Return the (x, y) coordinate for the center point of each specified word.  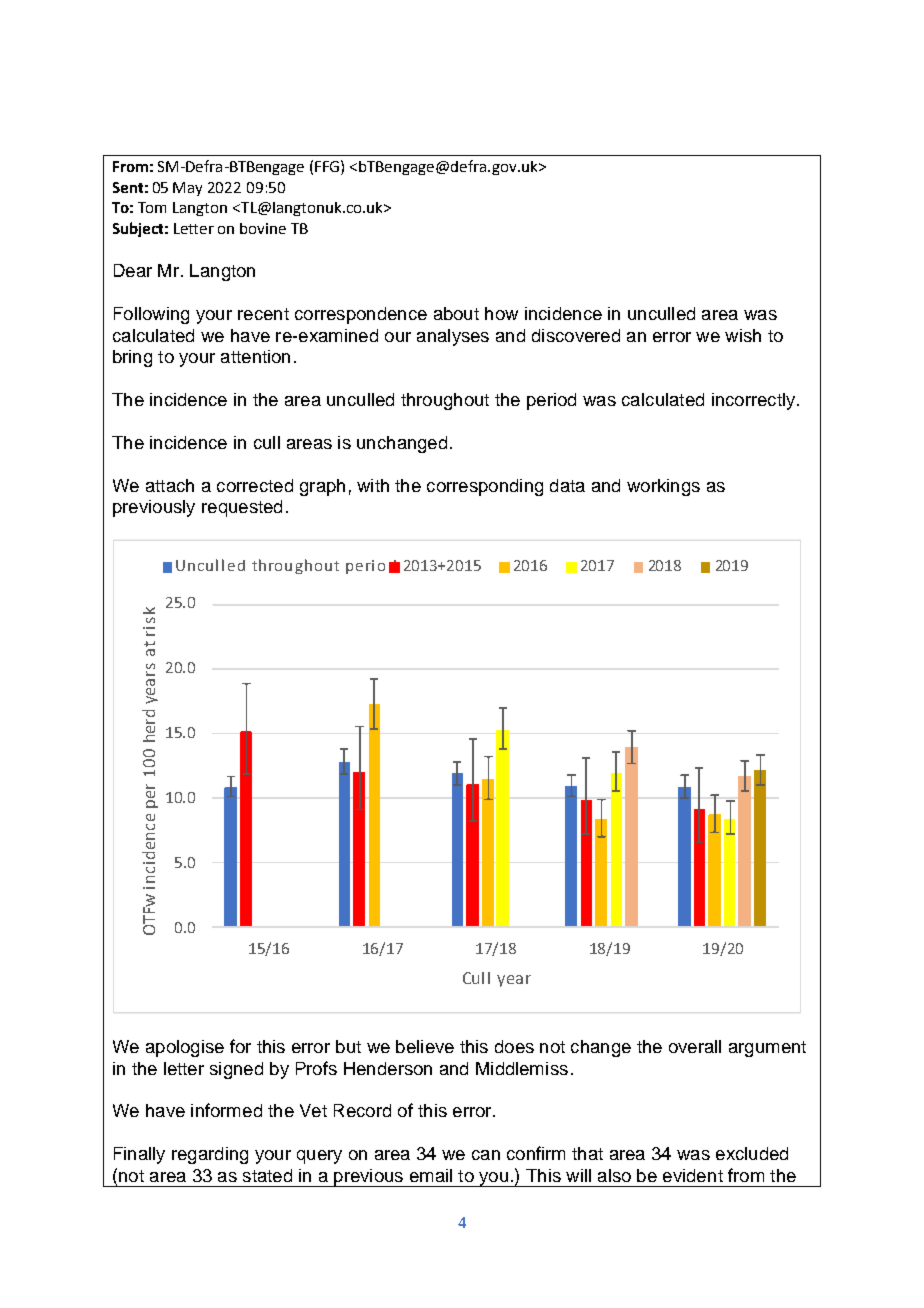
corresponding (485, 487)
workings (663, 487)
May (187, 189)
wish (743, 335)
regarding (210, 1155)
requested (242, 508)
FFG (328, 166)
